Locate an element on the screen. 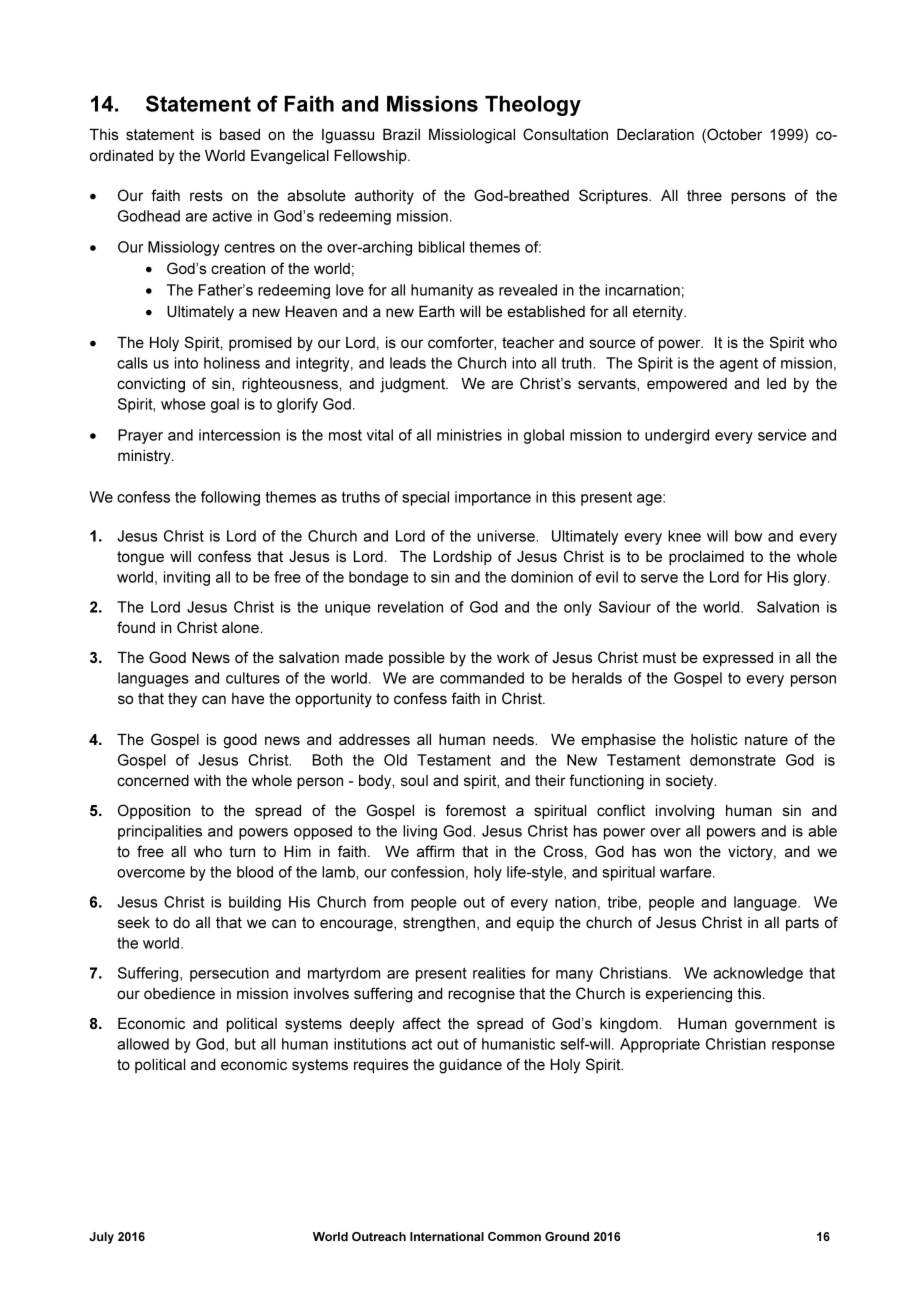  based is located at coordinates (240, 134).
